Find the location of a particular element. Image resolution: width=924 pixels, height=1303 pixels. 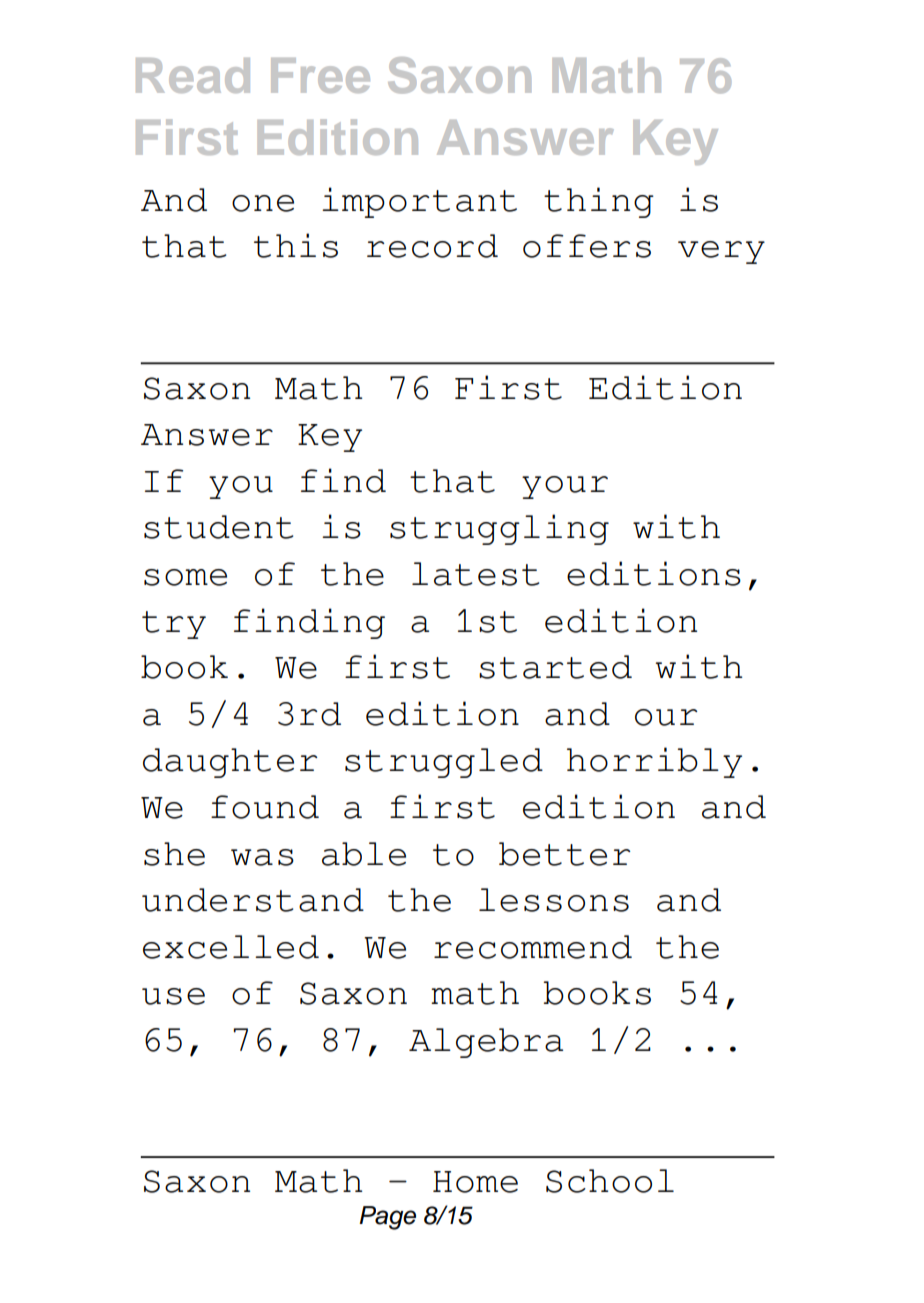

important is located at coordinates (419, 202).
